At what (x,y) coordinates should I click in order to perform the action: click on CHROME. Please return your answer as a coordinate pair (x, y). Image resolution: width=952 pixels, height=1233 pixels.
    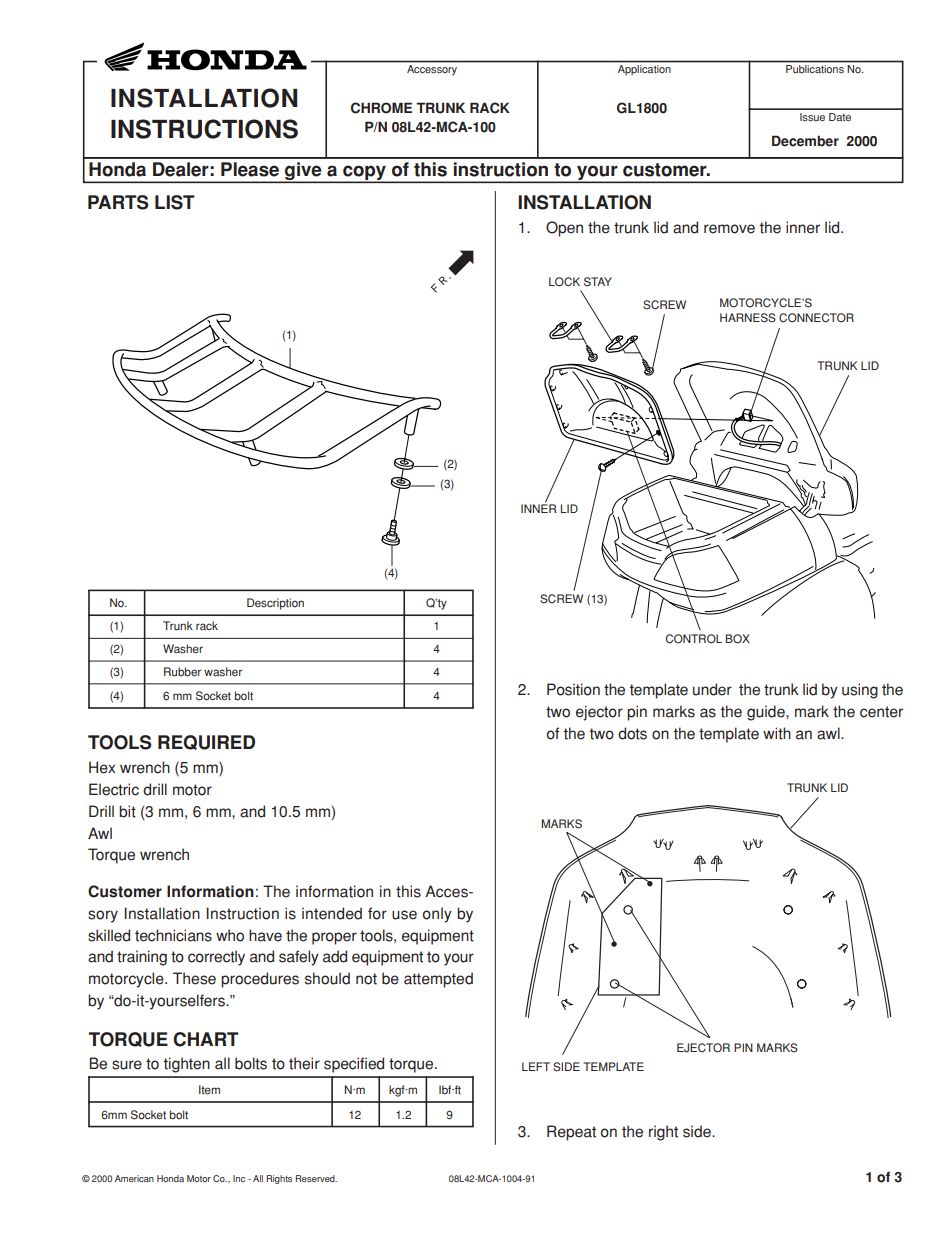
    Looking at the image, I should click on (381, 108).
